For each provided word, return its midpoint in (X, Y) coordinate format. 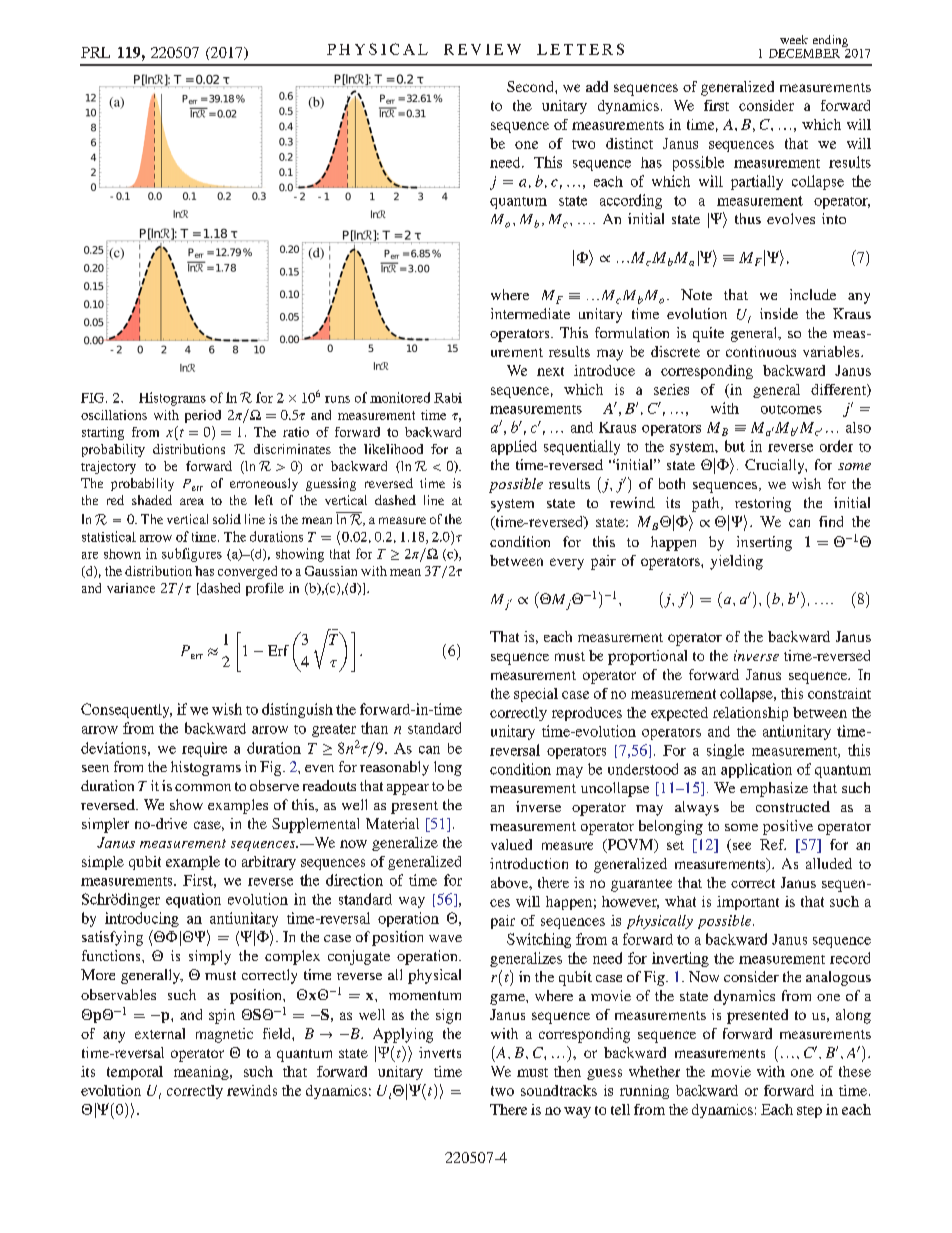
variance (131, 588)
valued (511, 844)
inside (779, 313)
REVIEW (482, 49)
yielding (736, 562)
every (567, 564)
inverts (440, 1052)
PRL (95, 52)
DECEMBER (804, 53)
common (203, 787)
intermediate (530, 313)
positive (788, 827)
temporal (135, 1073)
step (809, 1112)
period (203, 416)
